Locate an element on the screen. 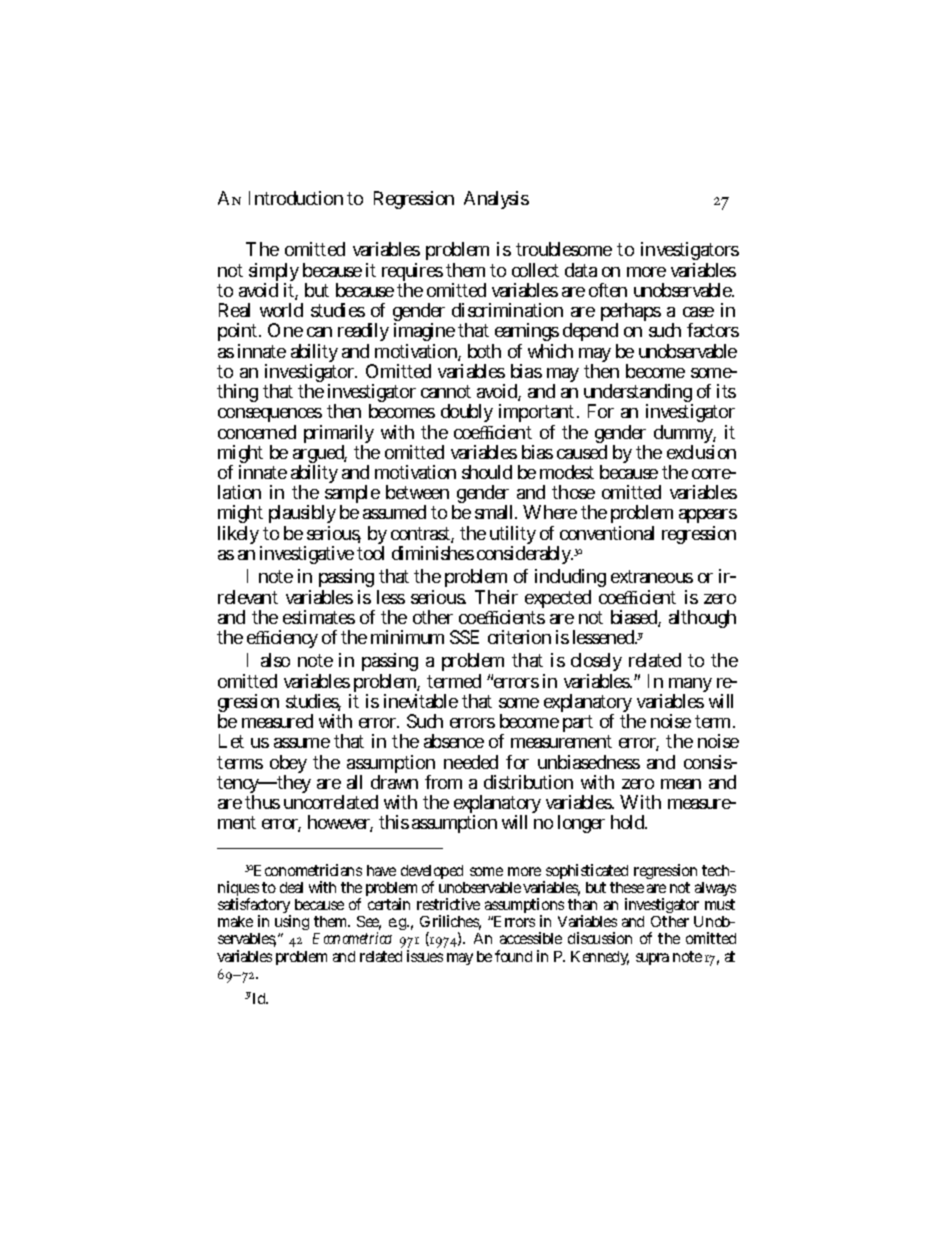 This screenshot has height=1233, width=952. obey is located at coordinates (288, 765).
